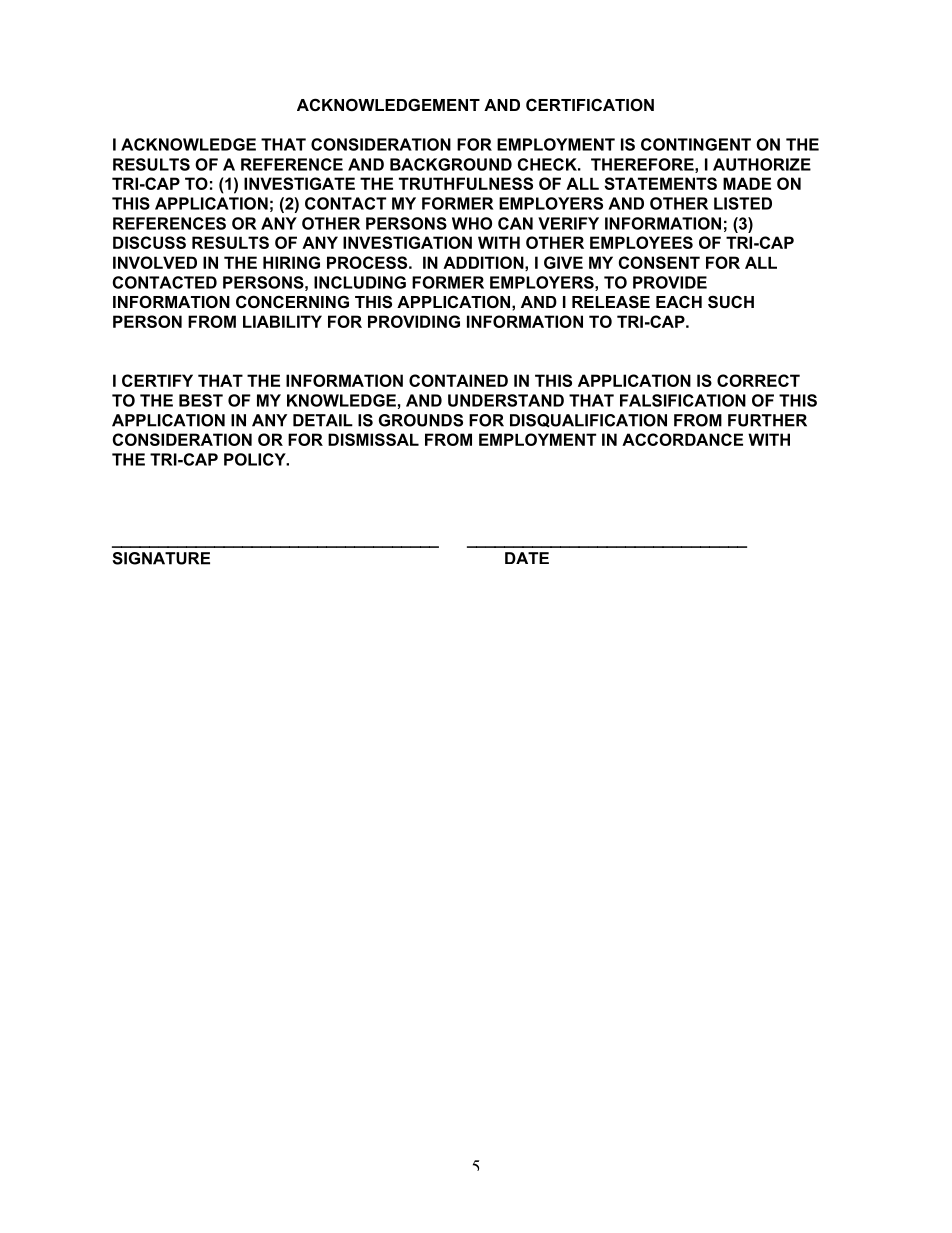  I want to click on BACKGROUND, so click(451, 164).
